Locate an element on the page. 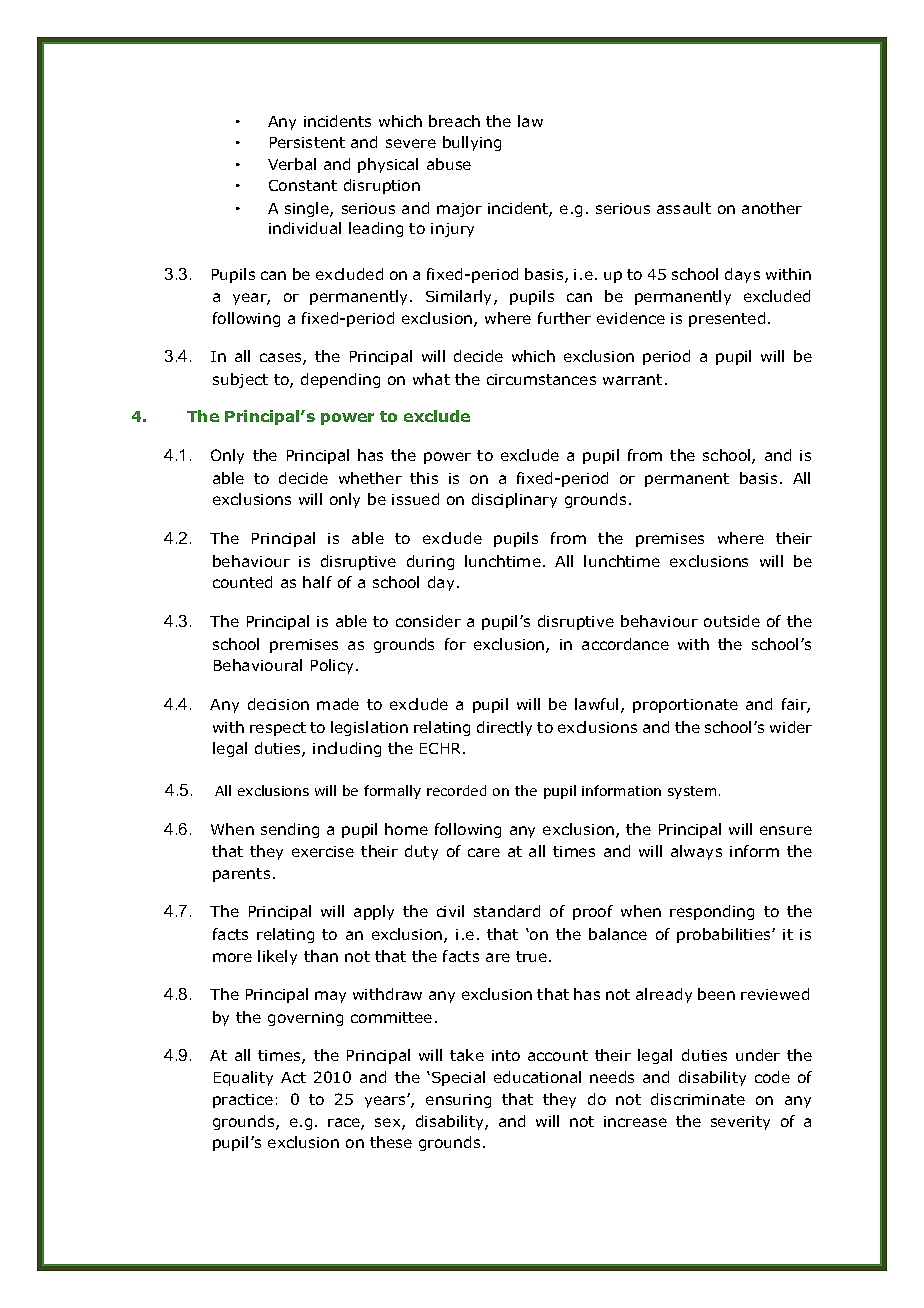 This image has width=924, height=1308. Persistent is located at coordinates (307, 142).
